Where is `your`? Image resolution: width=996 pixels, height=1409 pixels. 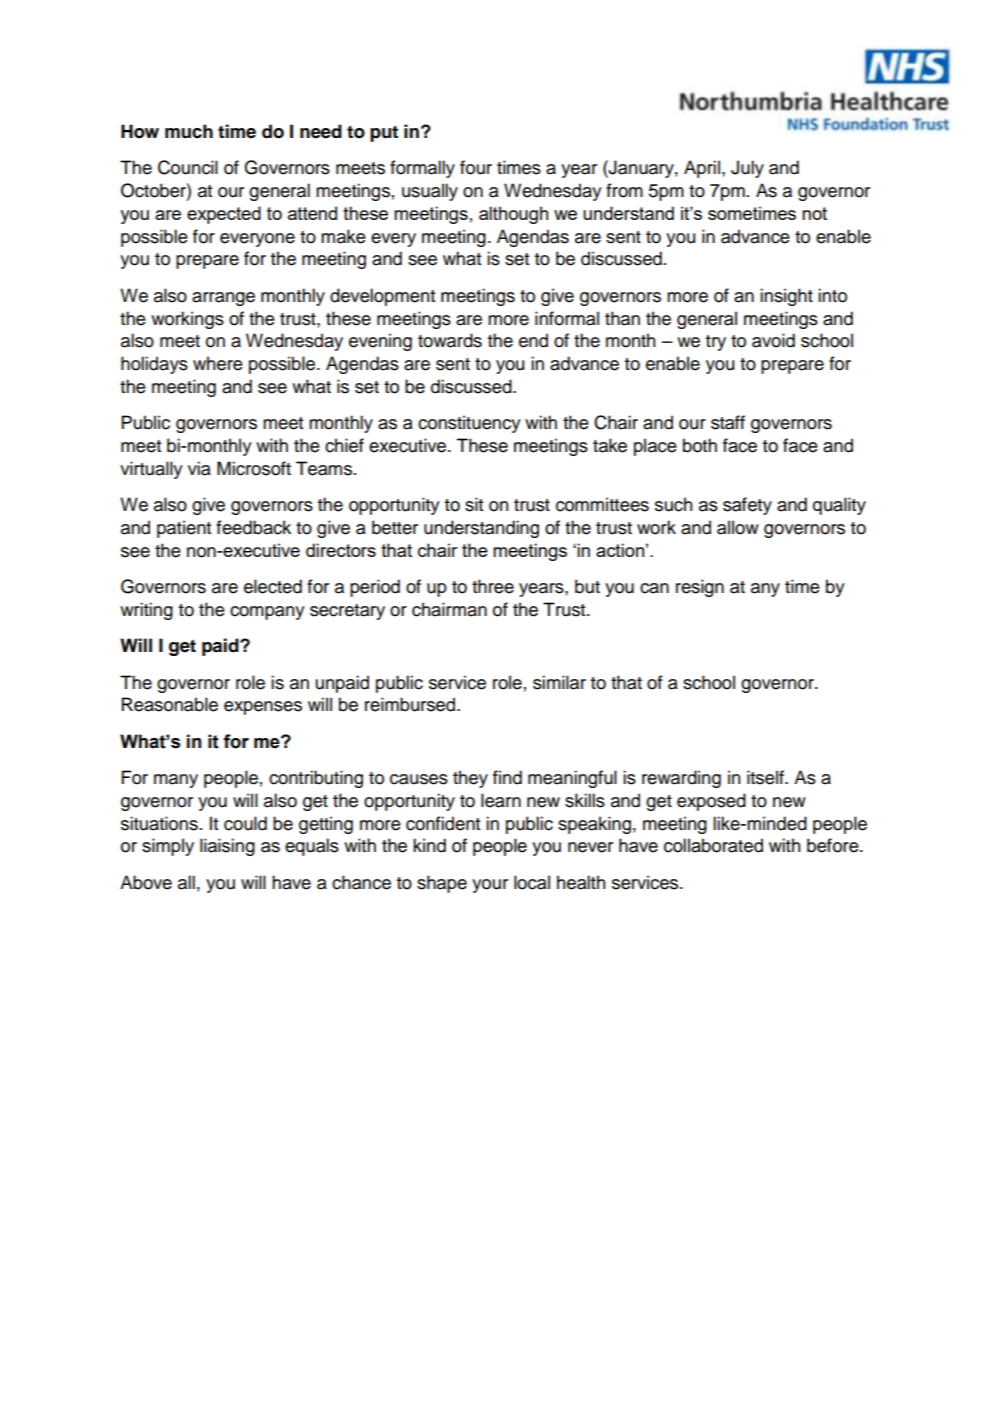 your is located at coordinates (490, 886).
